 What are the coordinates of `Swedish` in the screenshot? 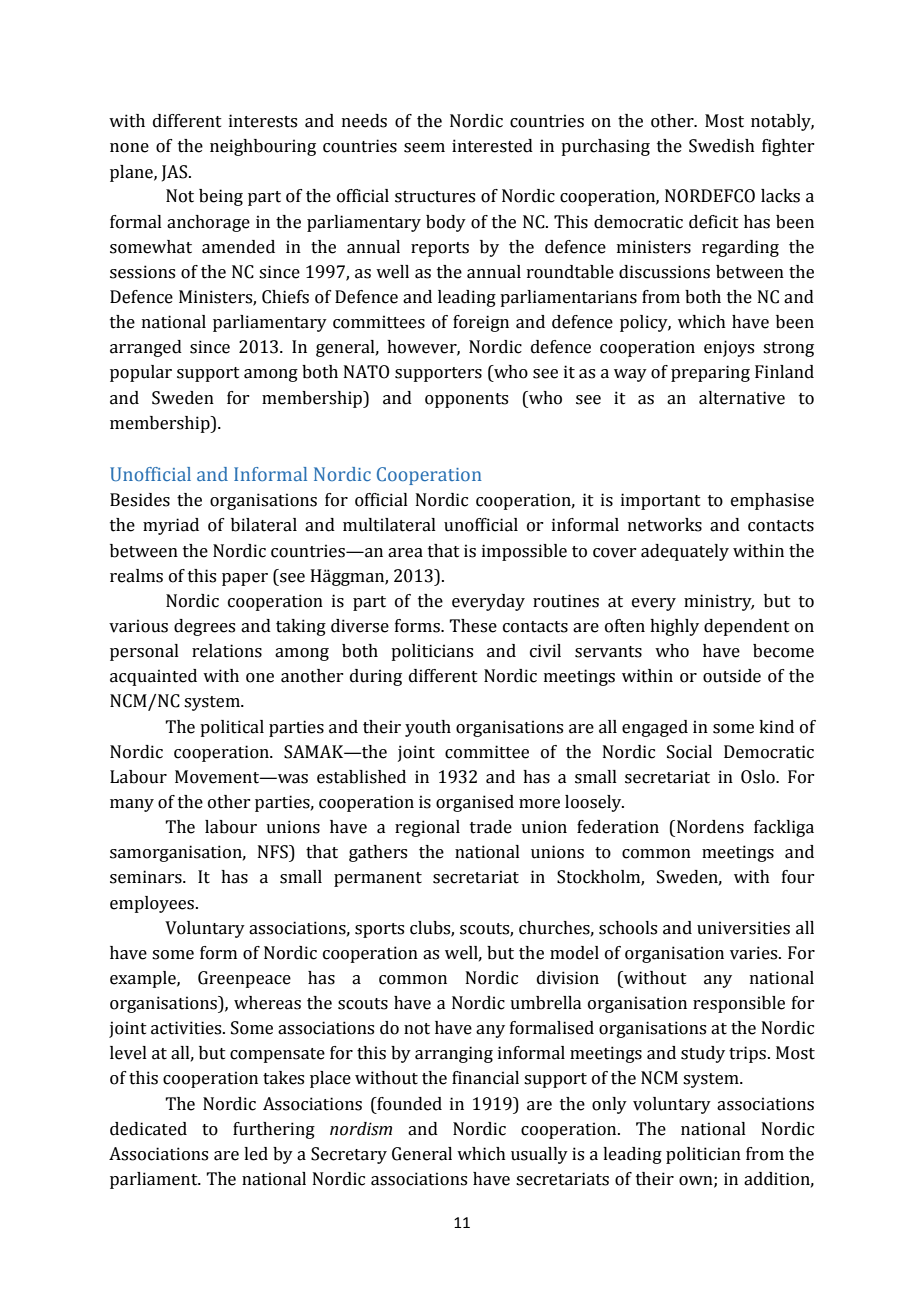 It's located at (722, 146).
